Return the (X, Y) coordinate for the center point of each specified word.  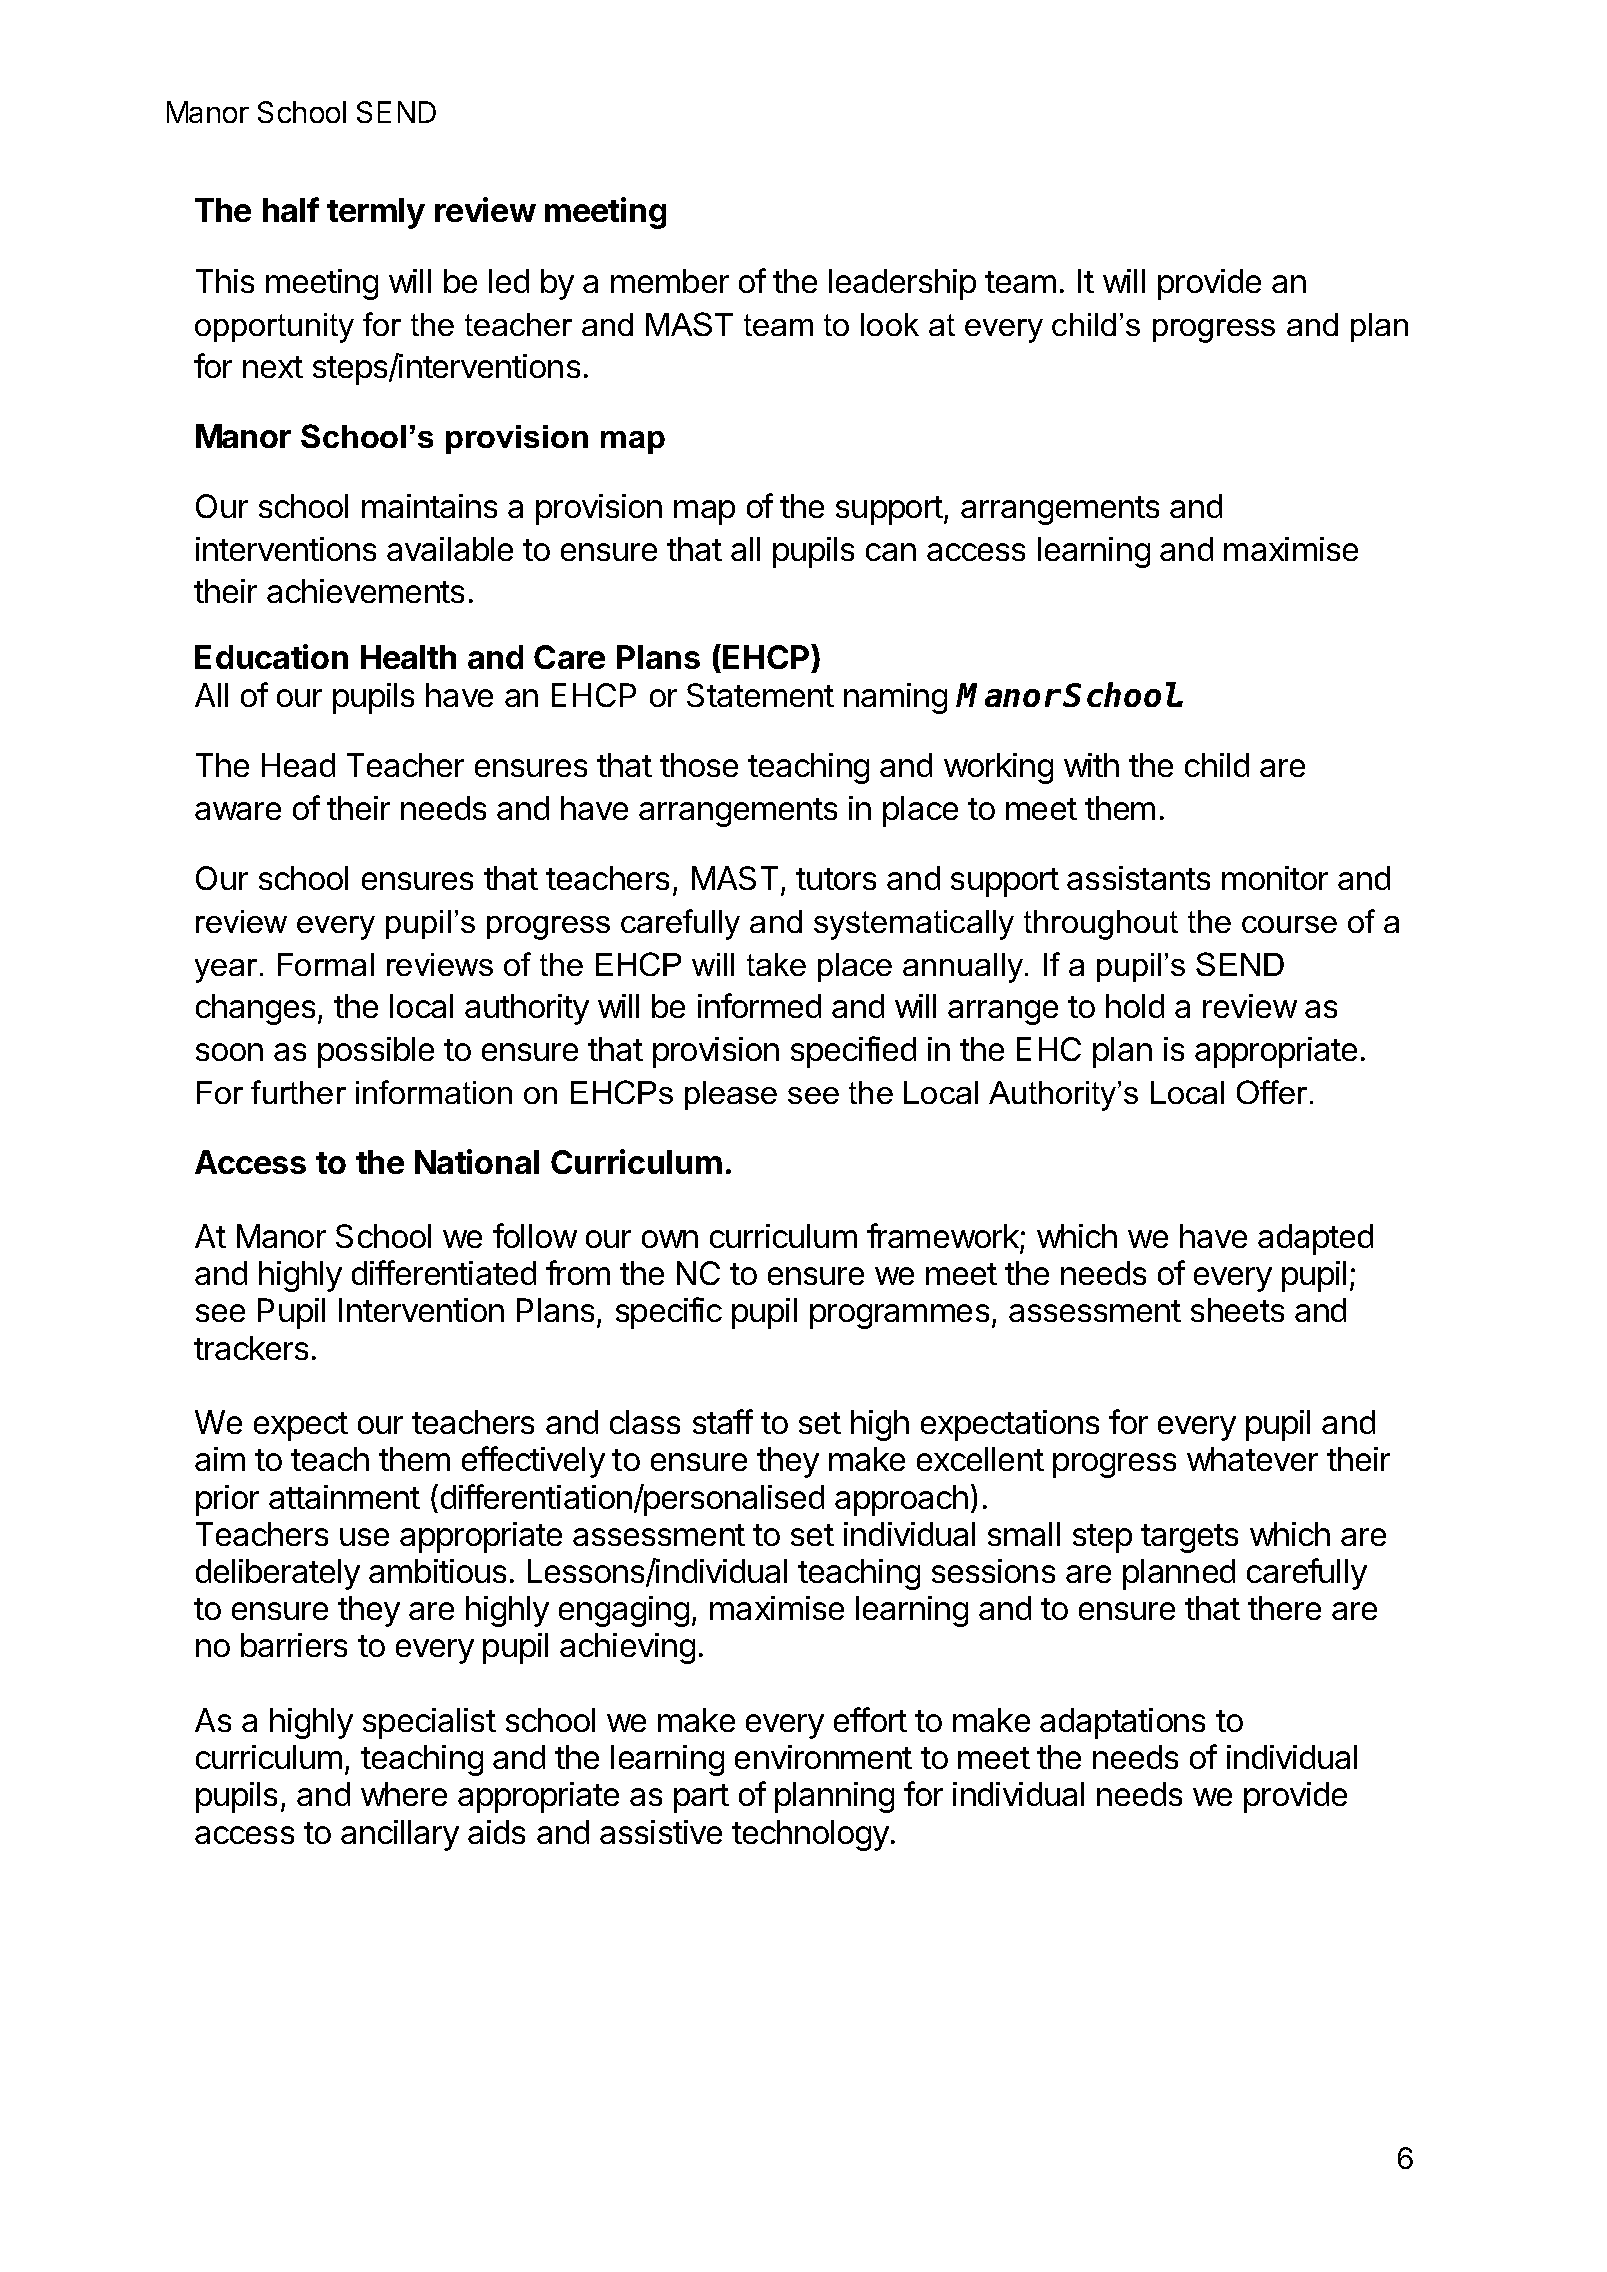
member (670, 281)
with (1091, 765)
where (404, 1794)
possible (376, 1052)
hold (1135, 1006)
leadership (902, 284)
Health (408, 657)
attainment (344, 1497)
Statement (760, 695)
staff (723, 1421)
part (701, 1798)
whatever (1252, 1459)
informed (759, 1005)
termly (376, 213)
